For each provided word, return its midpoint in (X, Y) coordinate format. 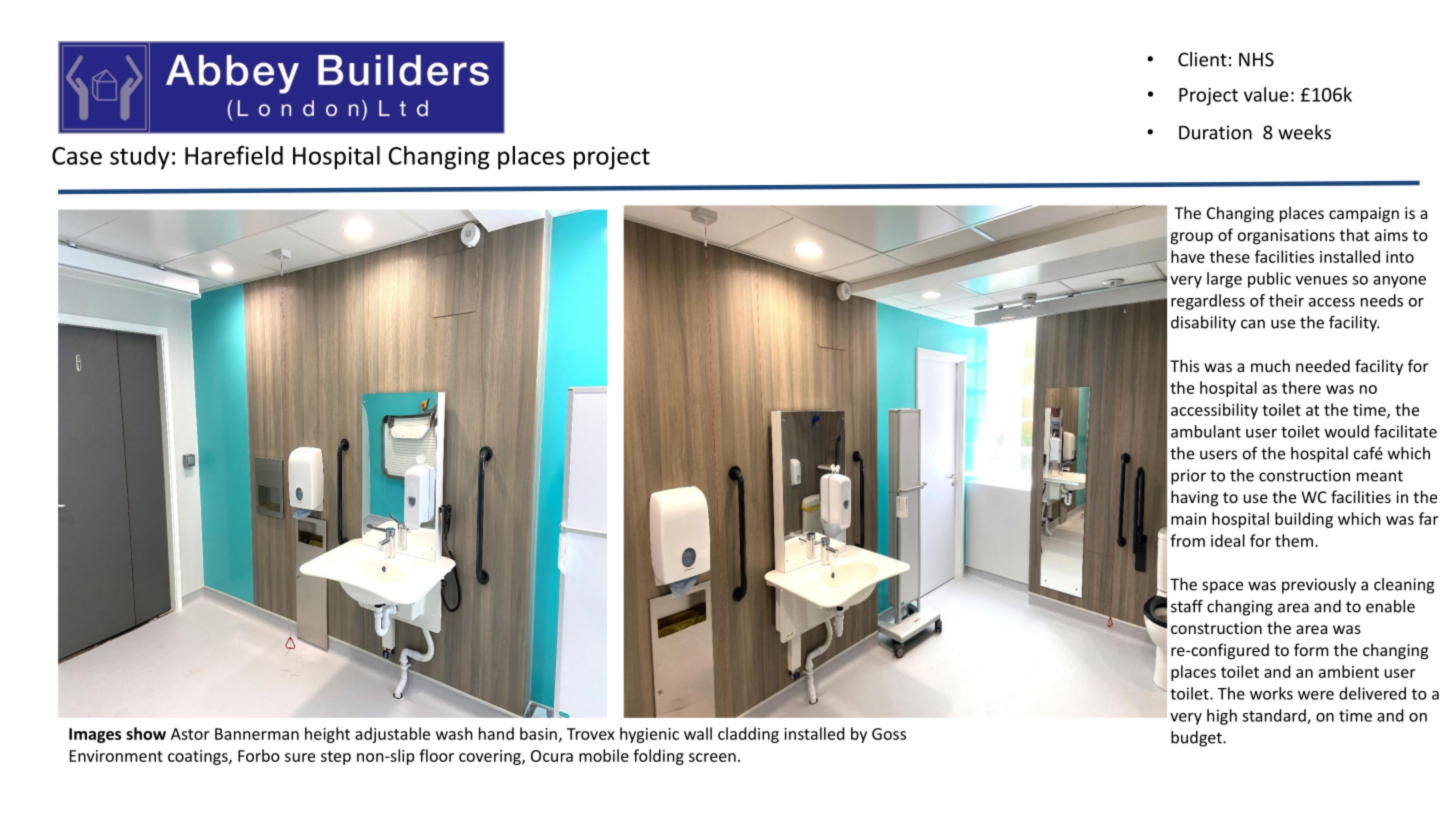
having (1194, 498)
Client (1202, 59)
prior (1188, 477)
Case (77, 156)
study (140, 158)
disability (1203, 324)
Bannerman (257, 734)
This (1184, 365)
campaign (1364, 215)
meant (1380, 476)
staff (1187, 606)
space (1222, 587)
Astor (190, 734)
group (1192, 238)
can (1253, 324)
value (1266, 94)
